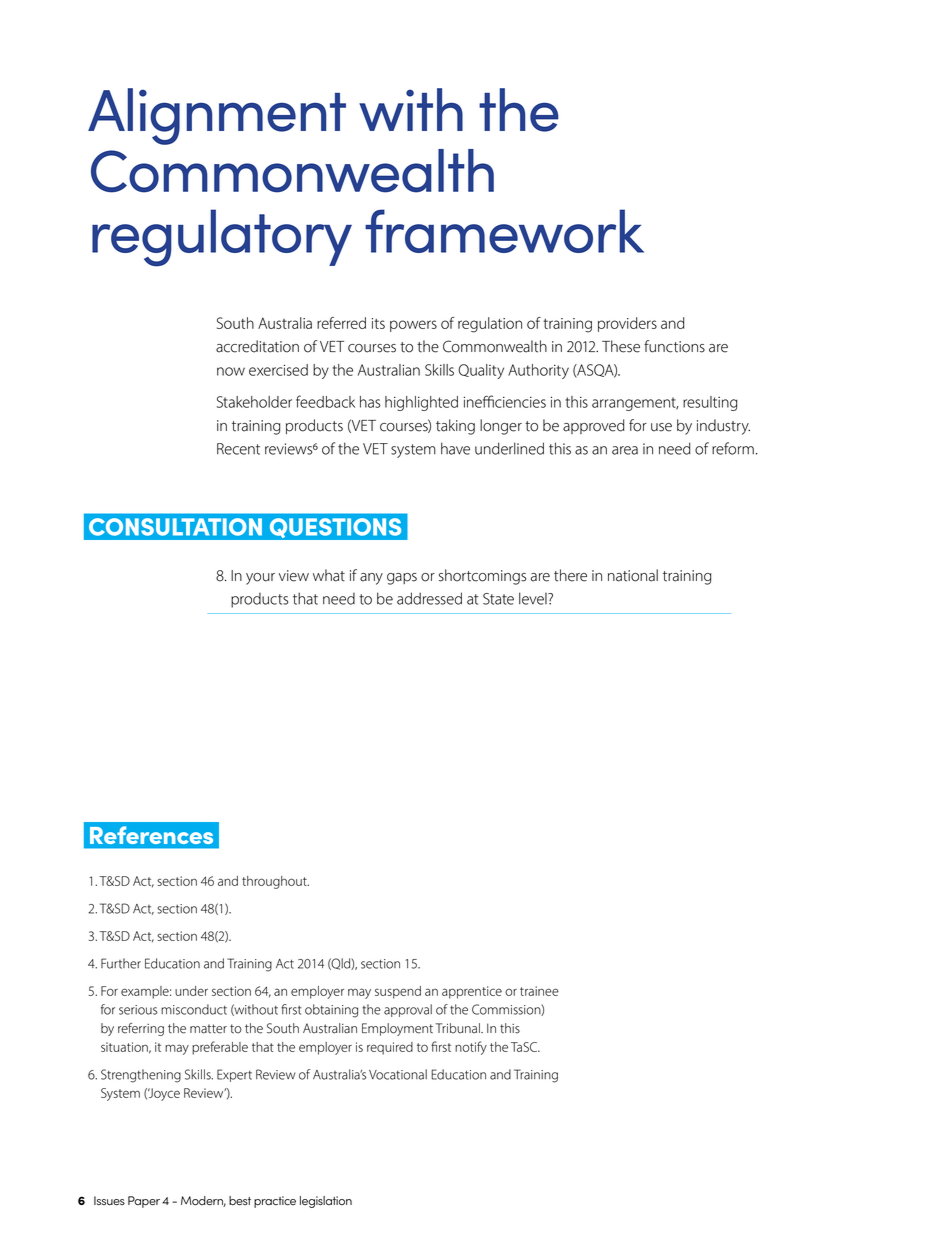 The height and width of the screenshot is (1233, 952). I want to click on your, so click(260, 579).
